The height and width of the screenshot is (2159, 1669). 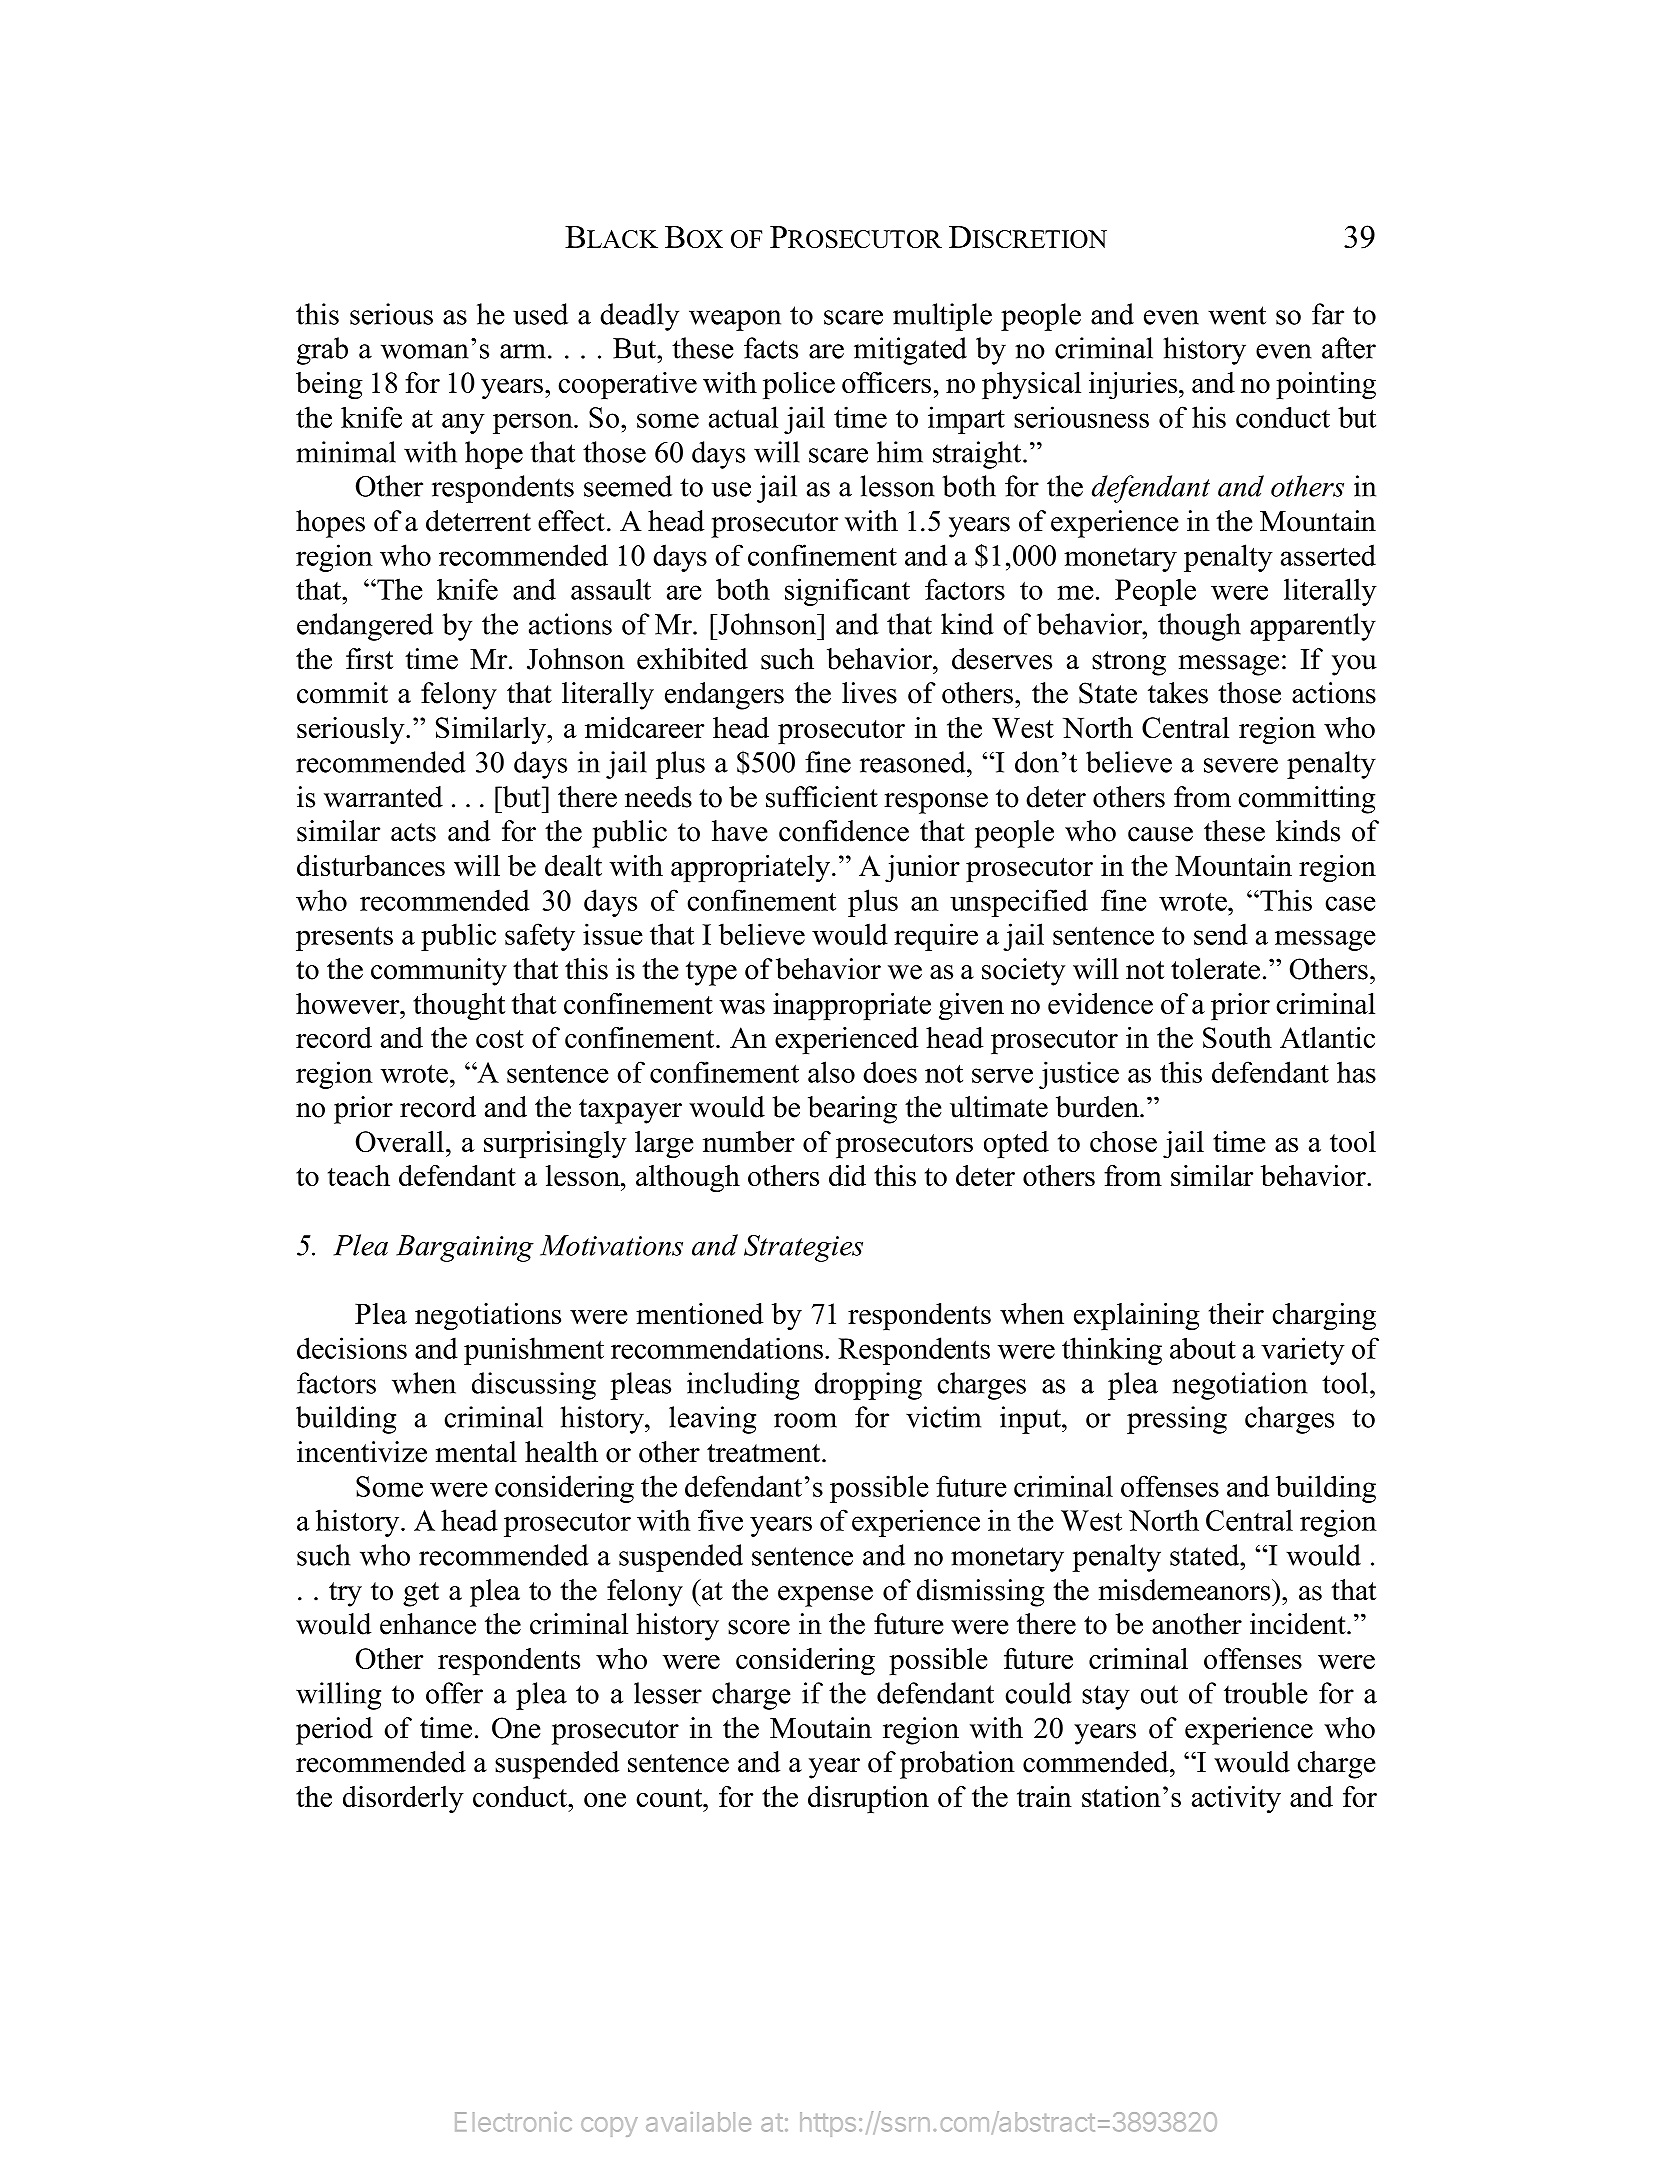 What do you see at coordinates (799, 385) in the screenshot?
I see `police` at bounding box center [799, 385].
